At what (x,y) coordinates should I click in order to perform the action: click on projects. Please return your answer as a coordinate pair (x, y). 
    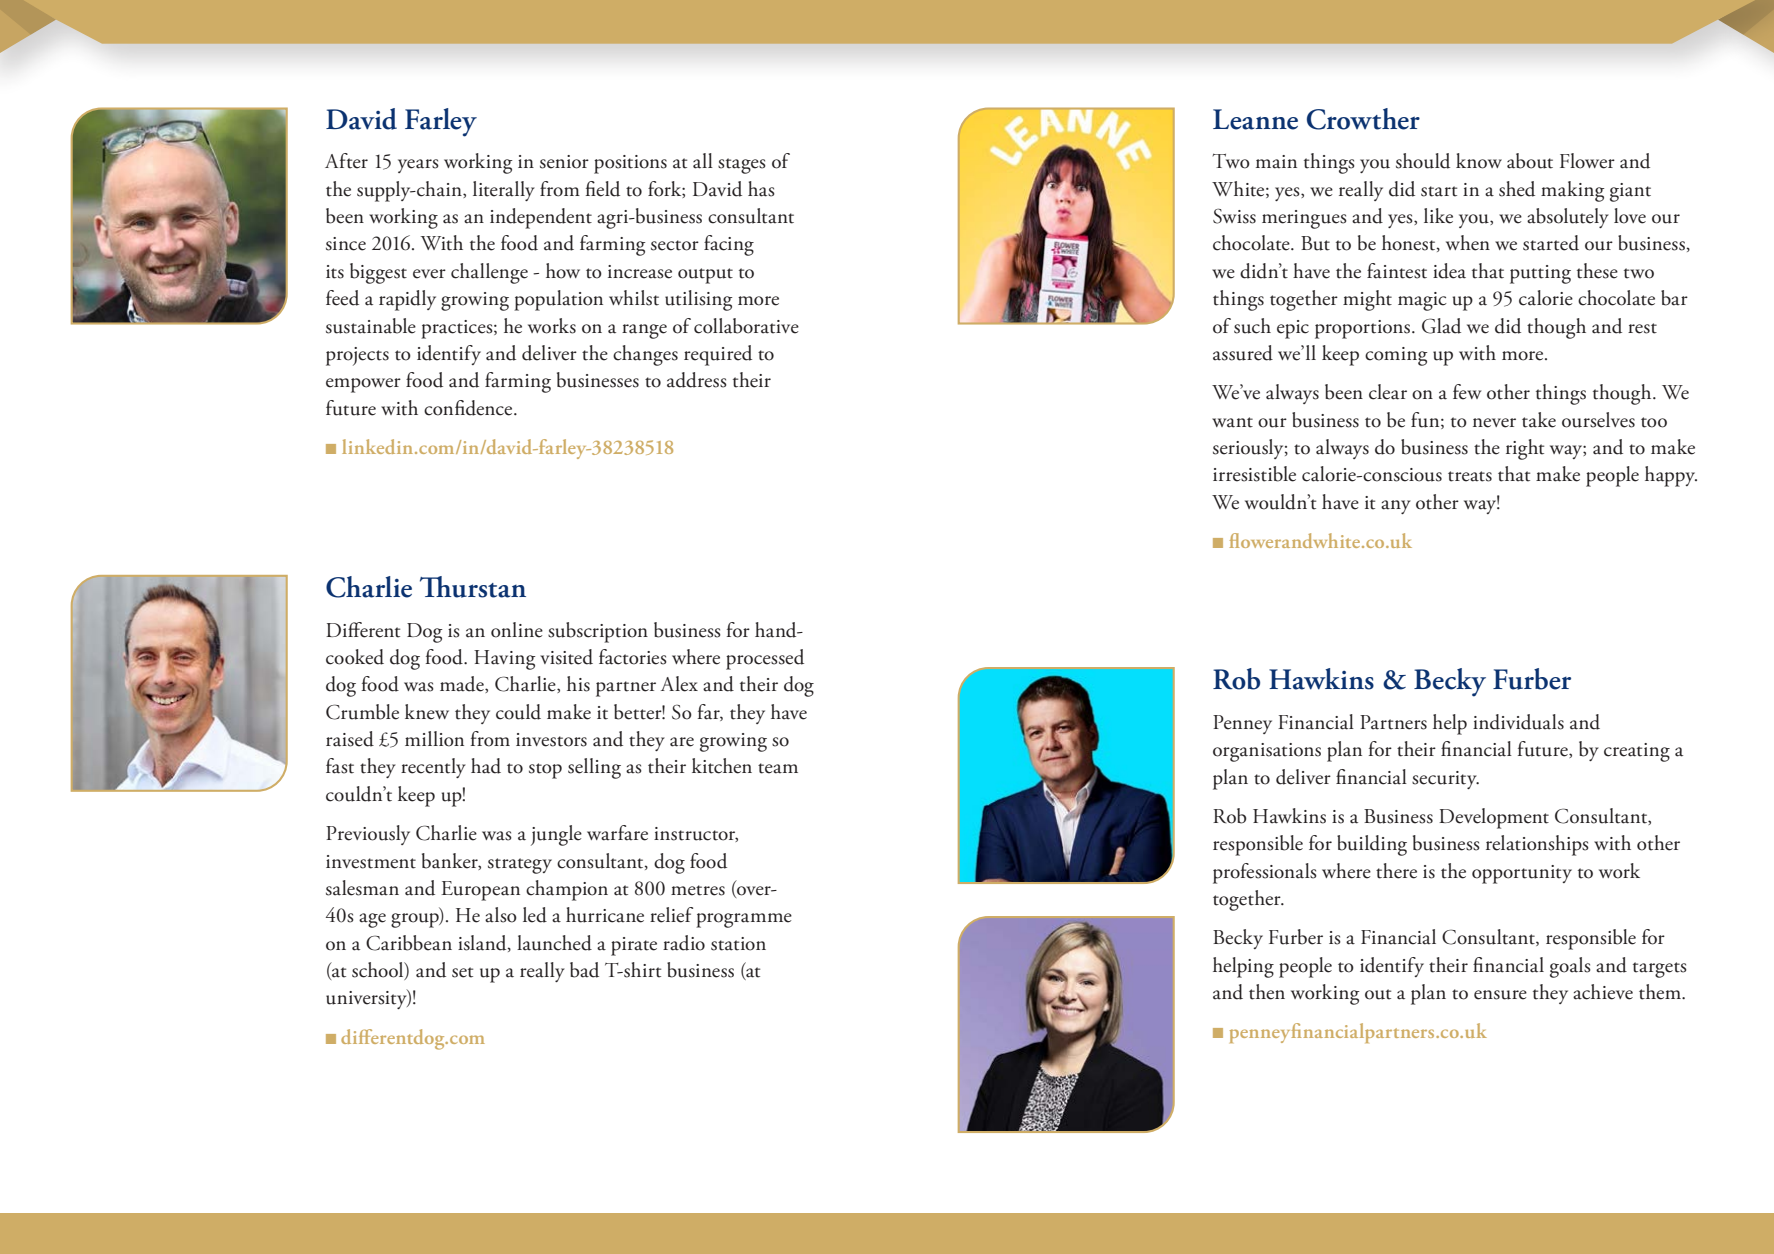
    Looking at the image, I should click on (357, 356).
